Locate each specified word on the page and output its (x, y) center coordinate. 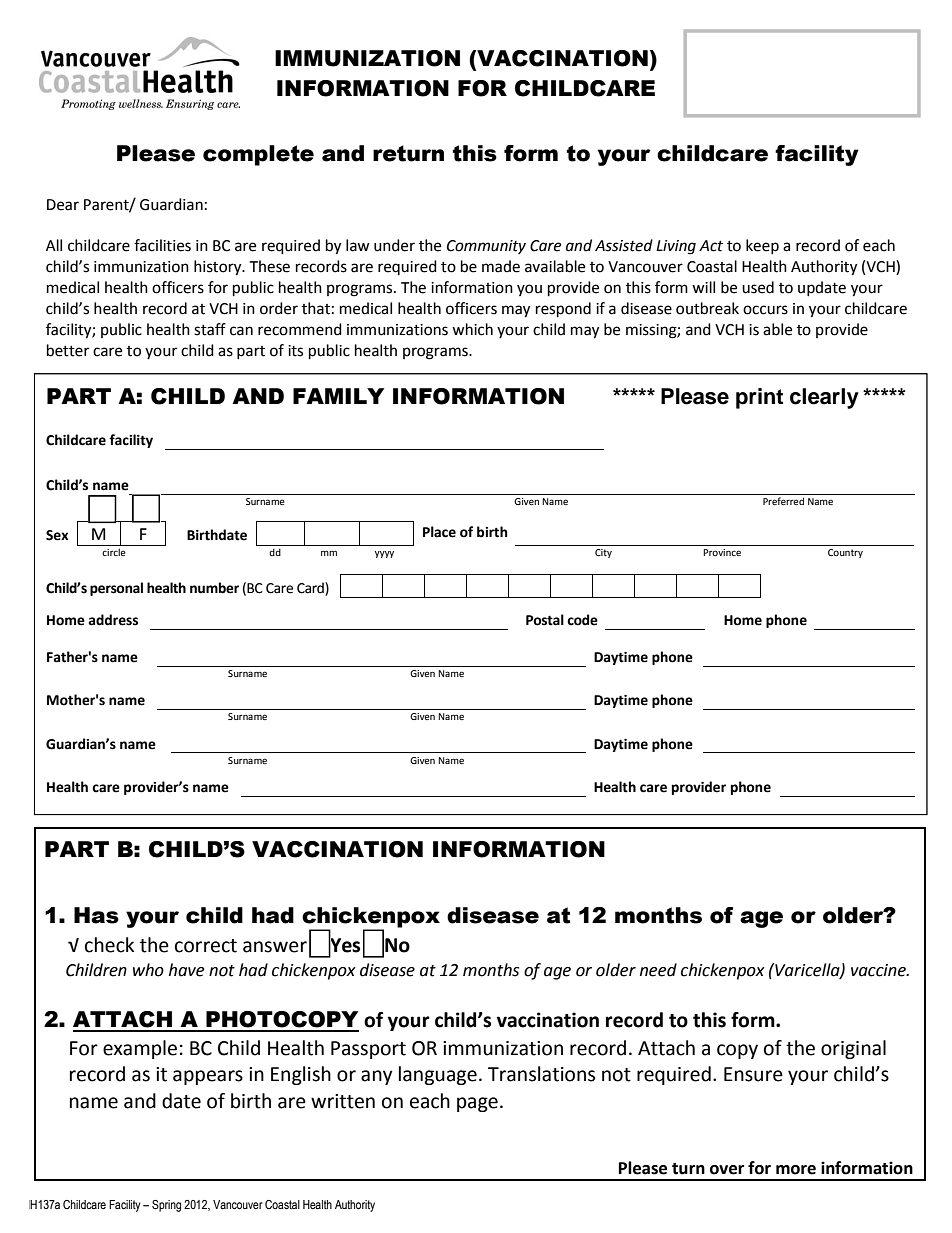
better (68, 350)
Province (722, 552)
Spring (166, 1206)
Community (486, 247)
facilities (162, 245)
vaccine (879, 970)
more (796, 1170)
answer (275, 947)
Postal (545, 620)
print (759, 398)
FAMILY (338, 396)
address (113, 620)
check (109, 945)
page (477, 1104)
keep (762, 246)
